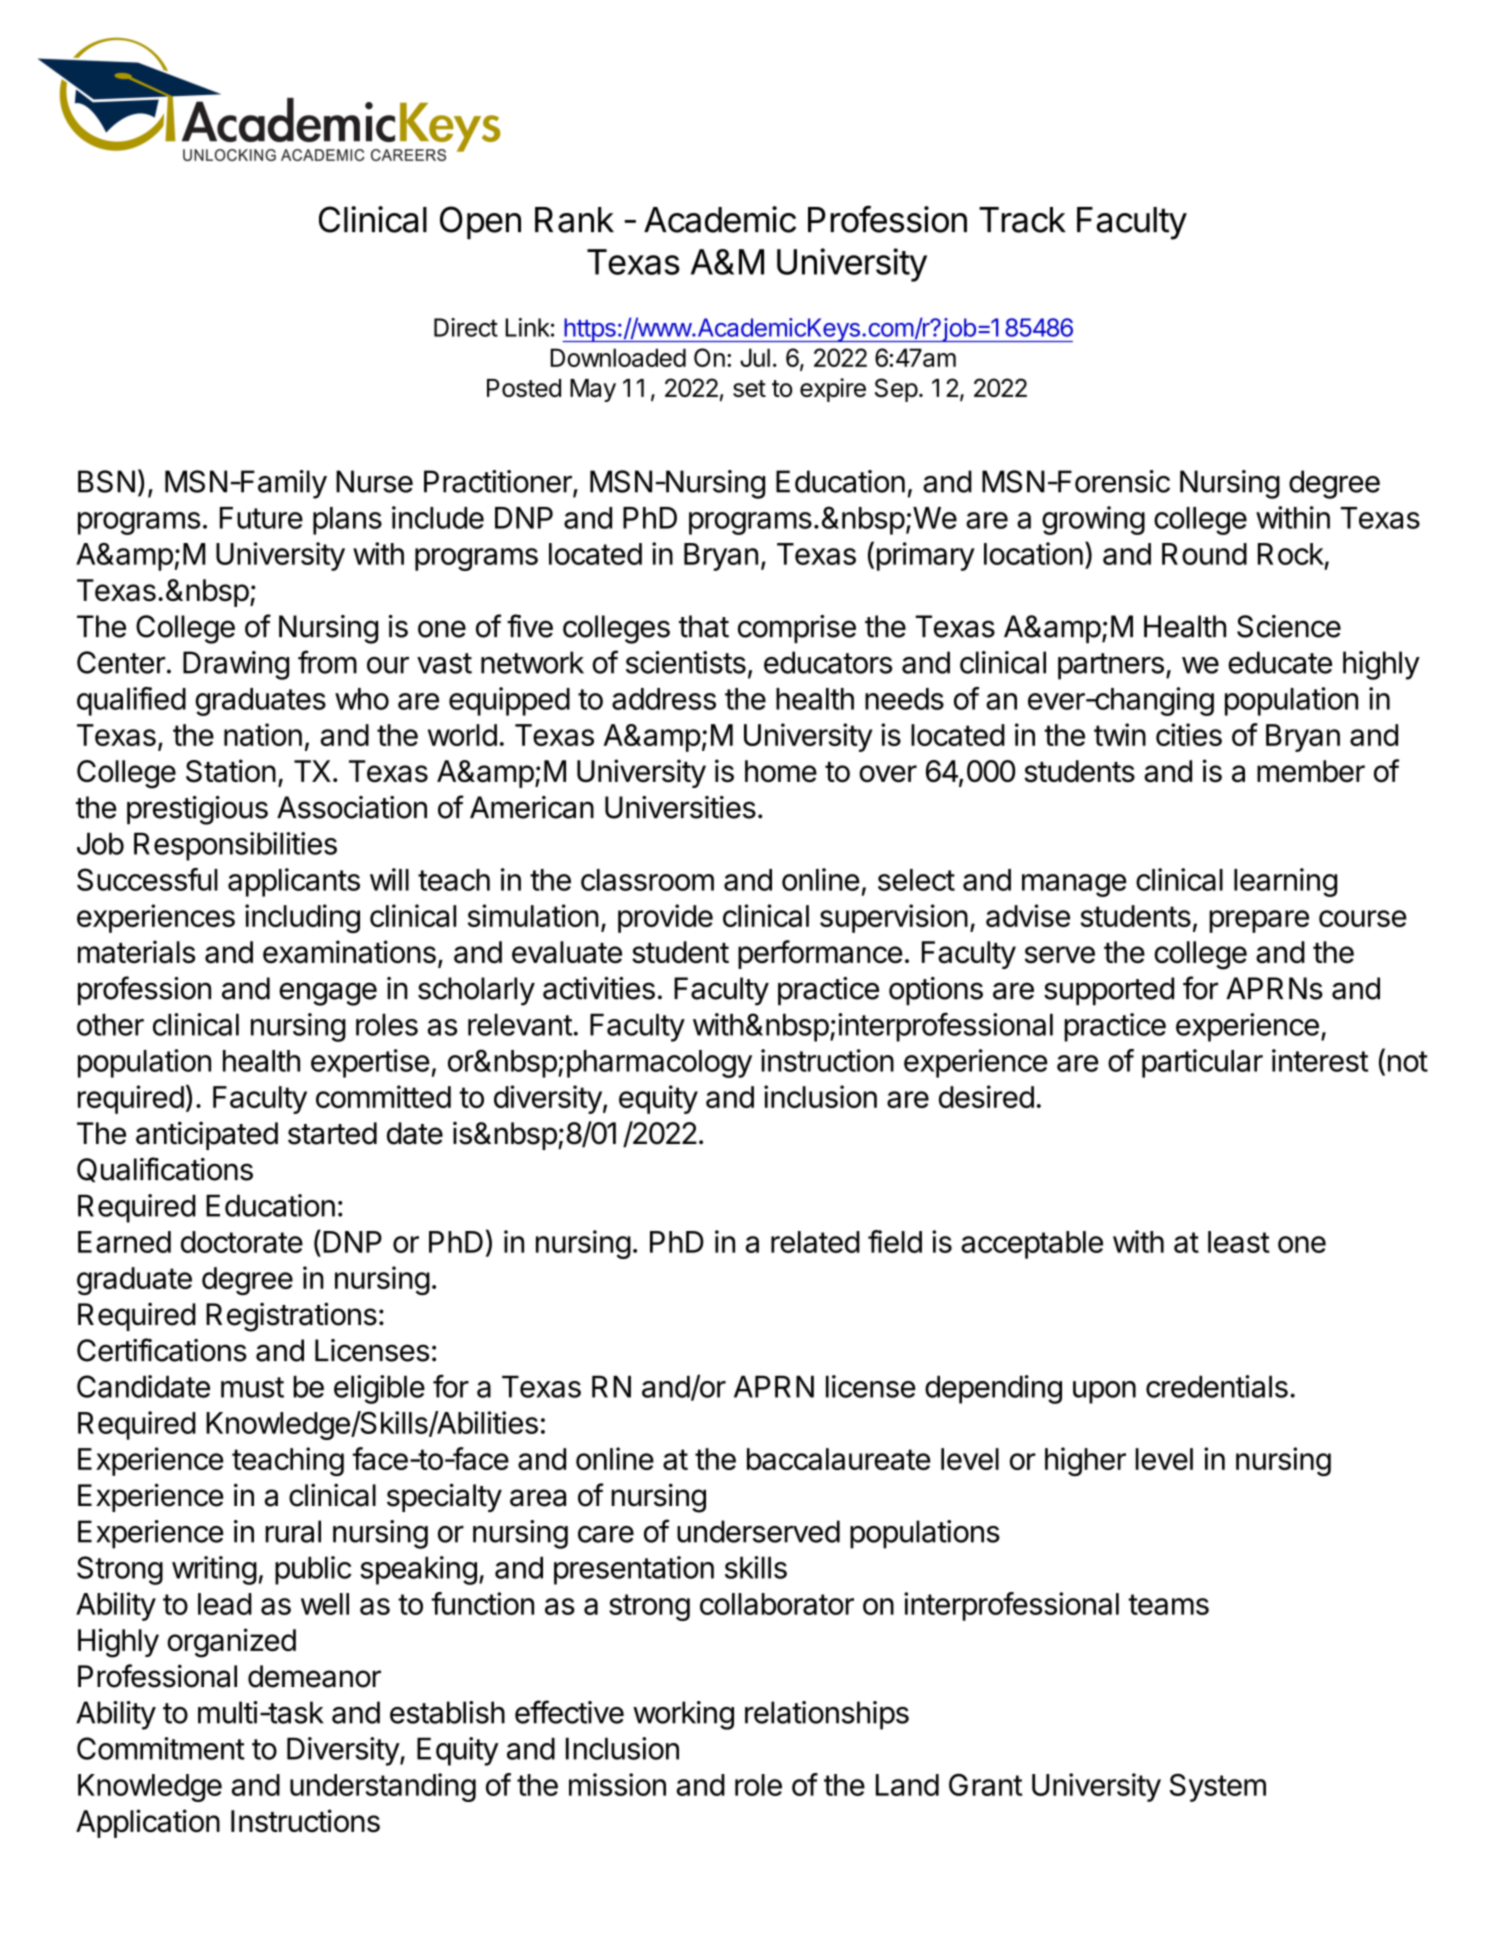 The image size is (1512, 1957). Describe the element at coordinates (1022, 220) in the page. I see `Track` at that location.
